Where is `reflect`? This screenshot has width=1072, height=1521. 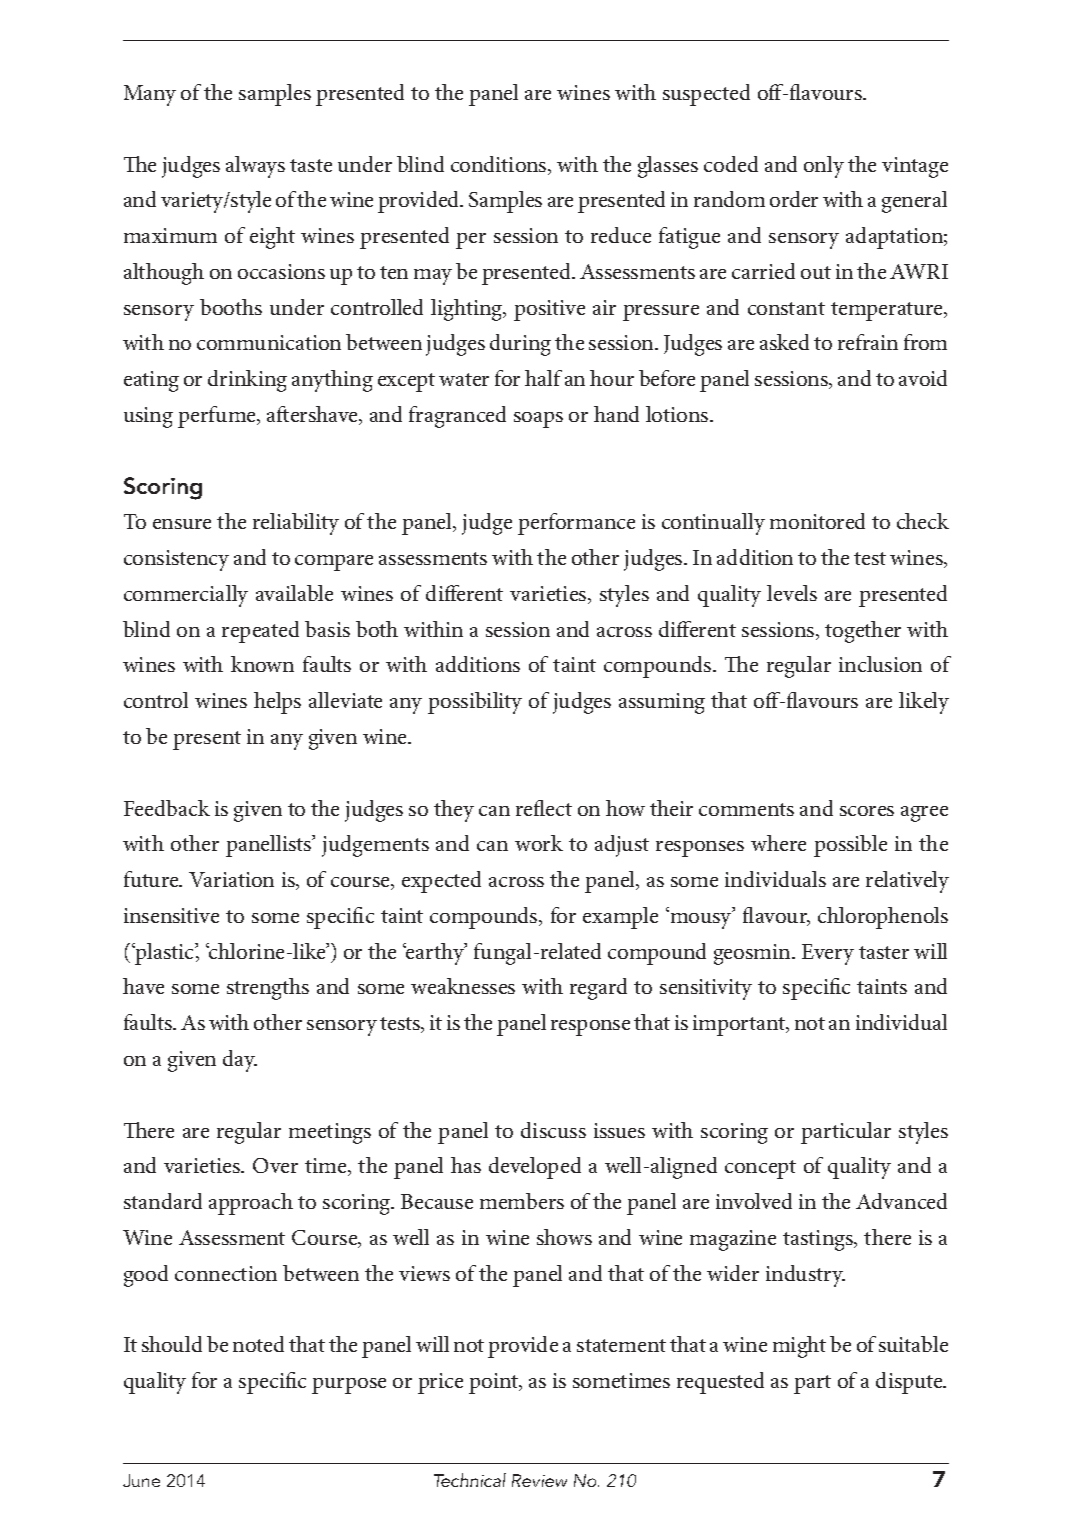
reflect is located at coordinates (544, 808).
